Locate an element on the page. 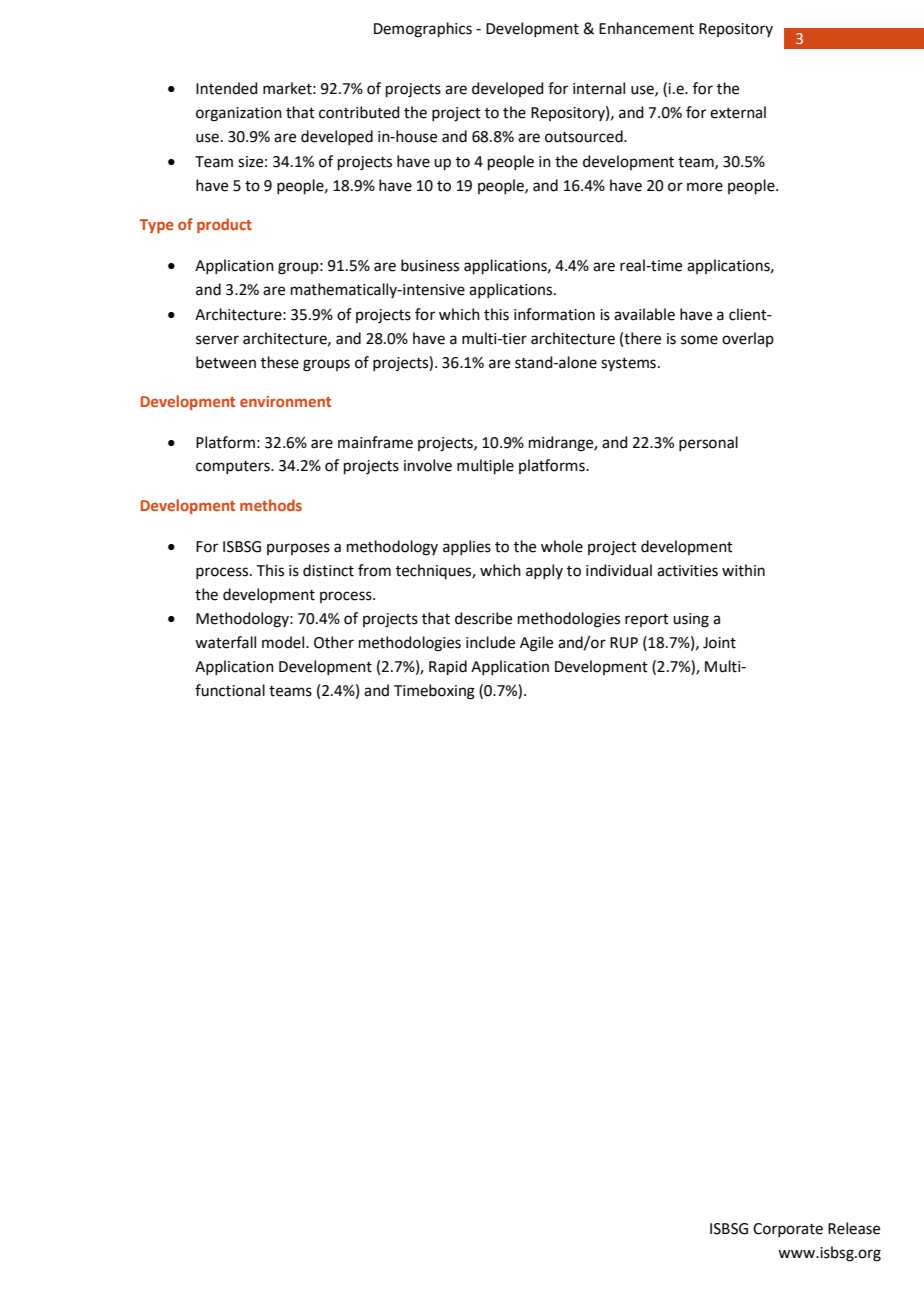 Image resolution: width=924 pixels, height=1308 pixels. external is located at coordinates (738, 112).
